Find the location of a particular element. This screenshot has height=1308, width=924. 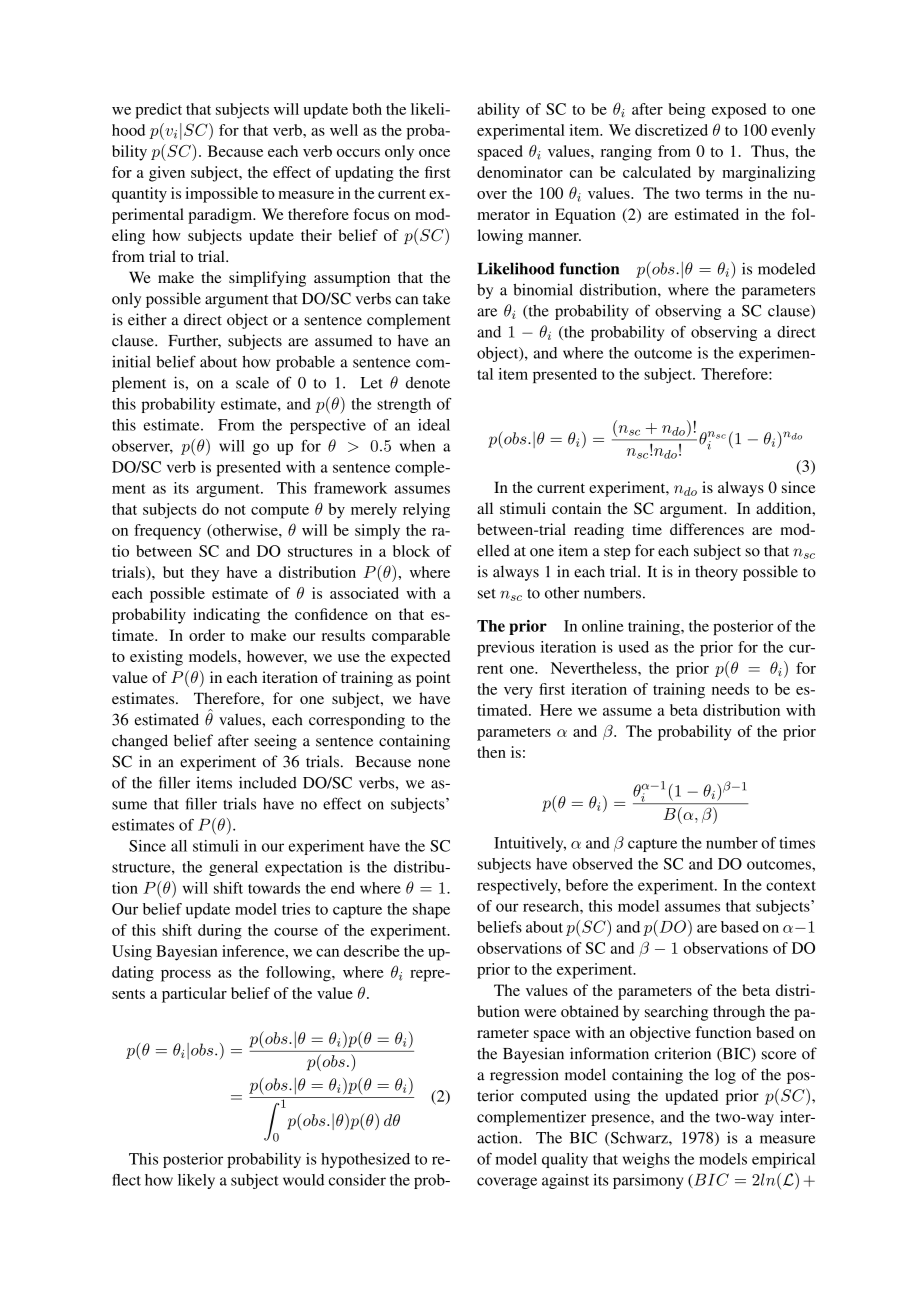

differences is located at coordinates (707, 529).
